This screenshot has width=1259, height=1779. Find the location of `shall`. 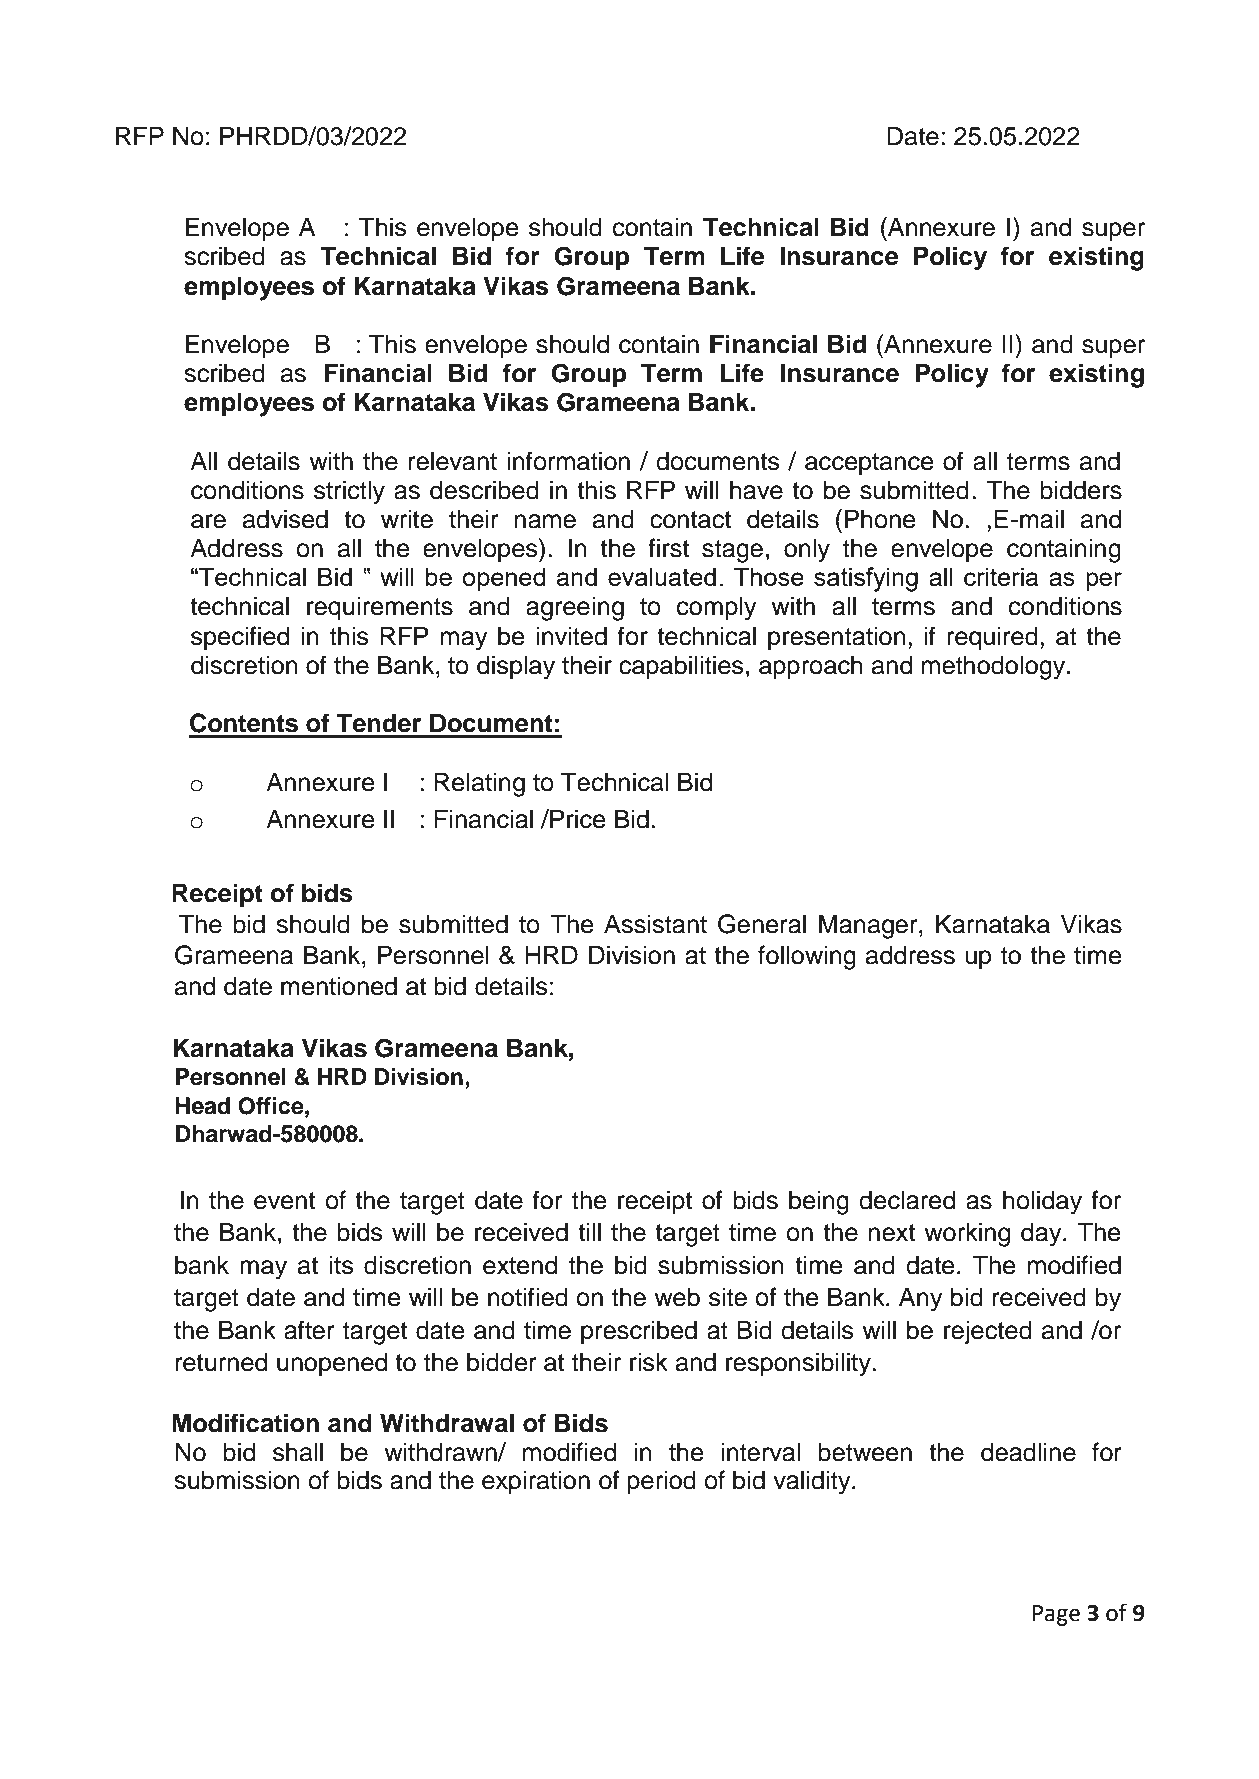

shall is located at coordinates (298, 1452).
